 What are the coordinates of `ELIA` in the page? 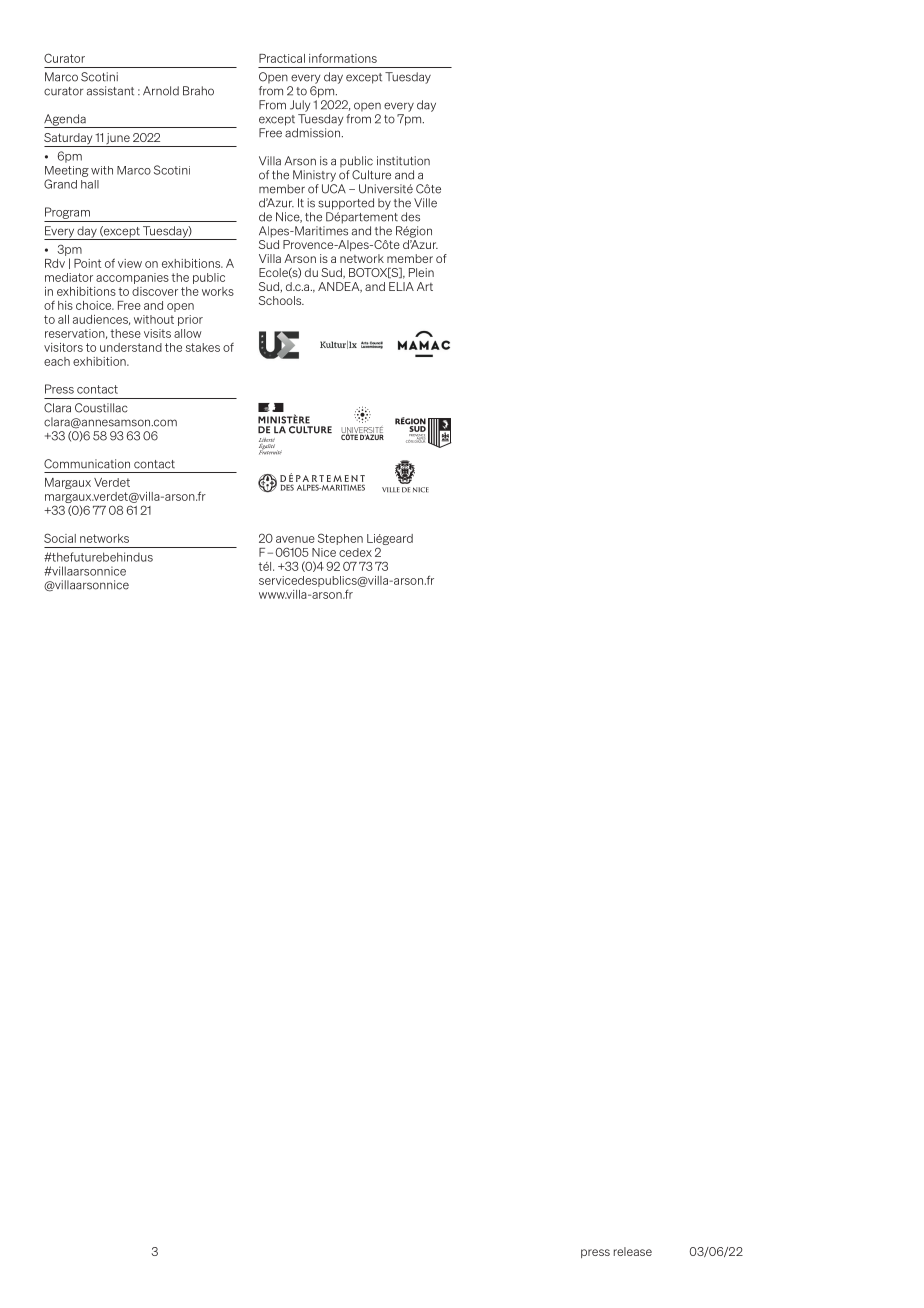 It's located at (401, 286).
